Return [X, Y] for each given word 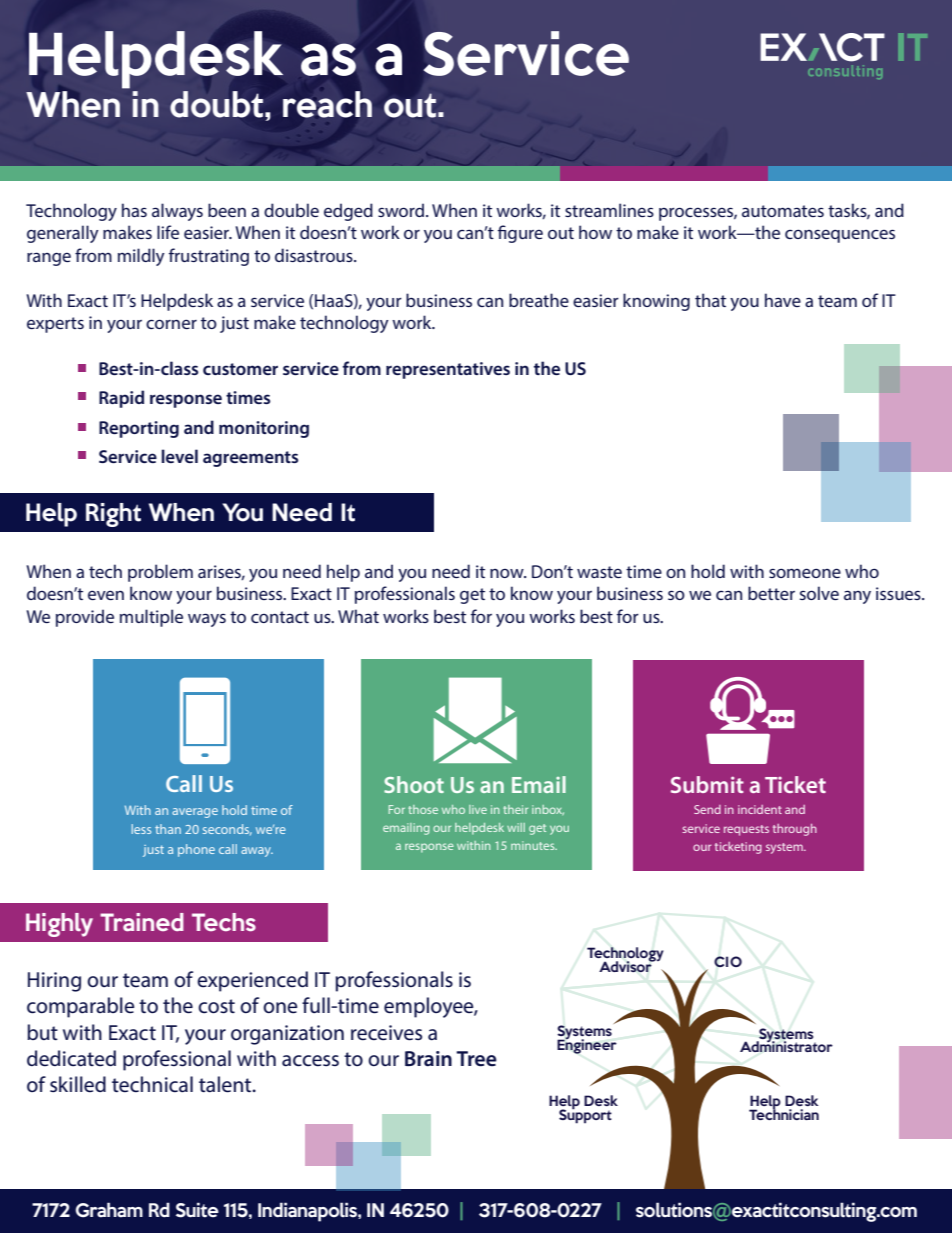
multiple [151, 618]
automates [783, 211]
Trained [142, 922]
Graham [109, 1210]
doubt [218, 104]
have [783, 300]
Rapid [121, 399]
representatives [448, 370]
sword [402, 210]
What [358, 616]
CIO [728, 961]
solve [819, 593]
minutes [534, 845]
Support [585, 1115]
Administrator [786, 1045]
